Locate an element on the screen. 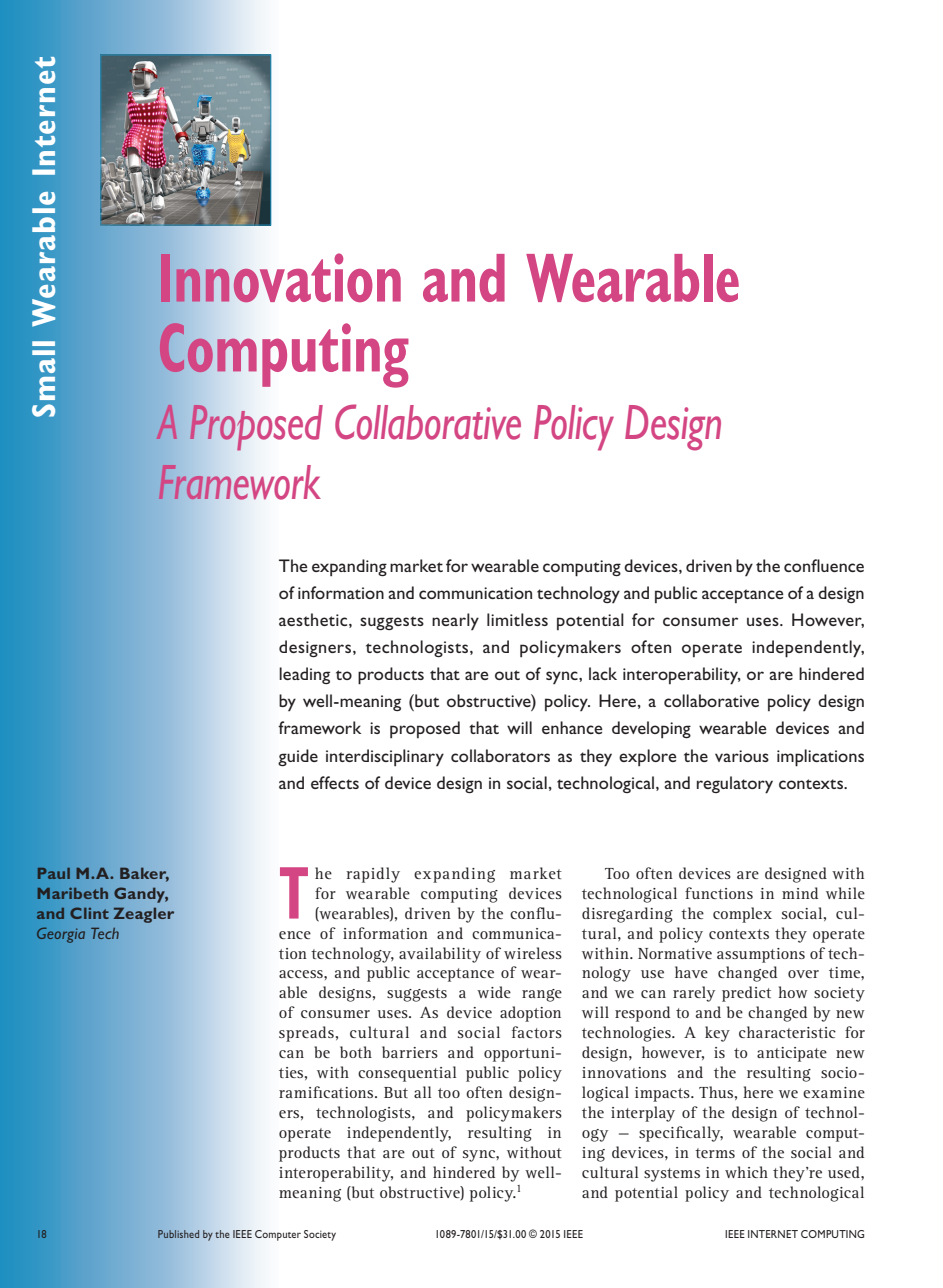  complex is located at coordinates (742, 915).
